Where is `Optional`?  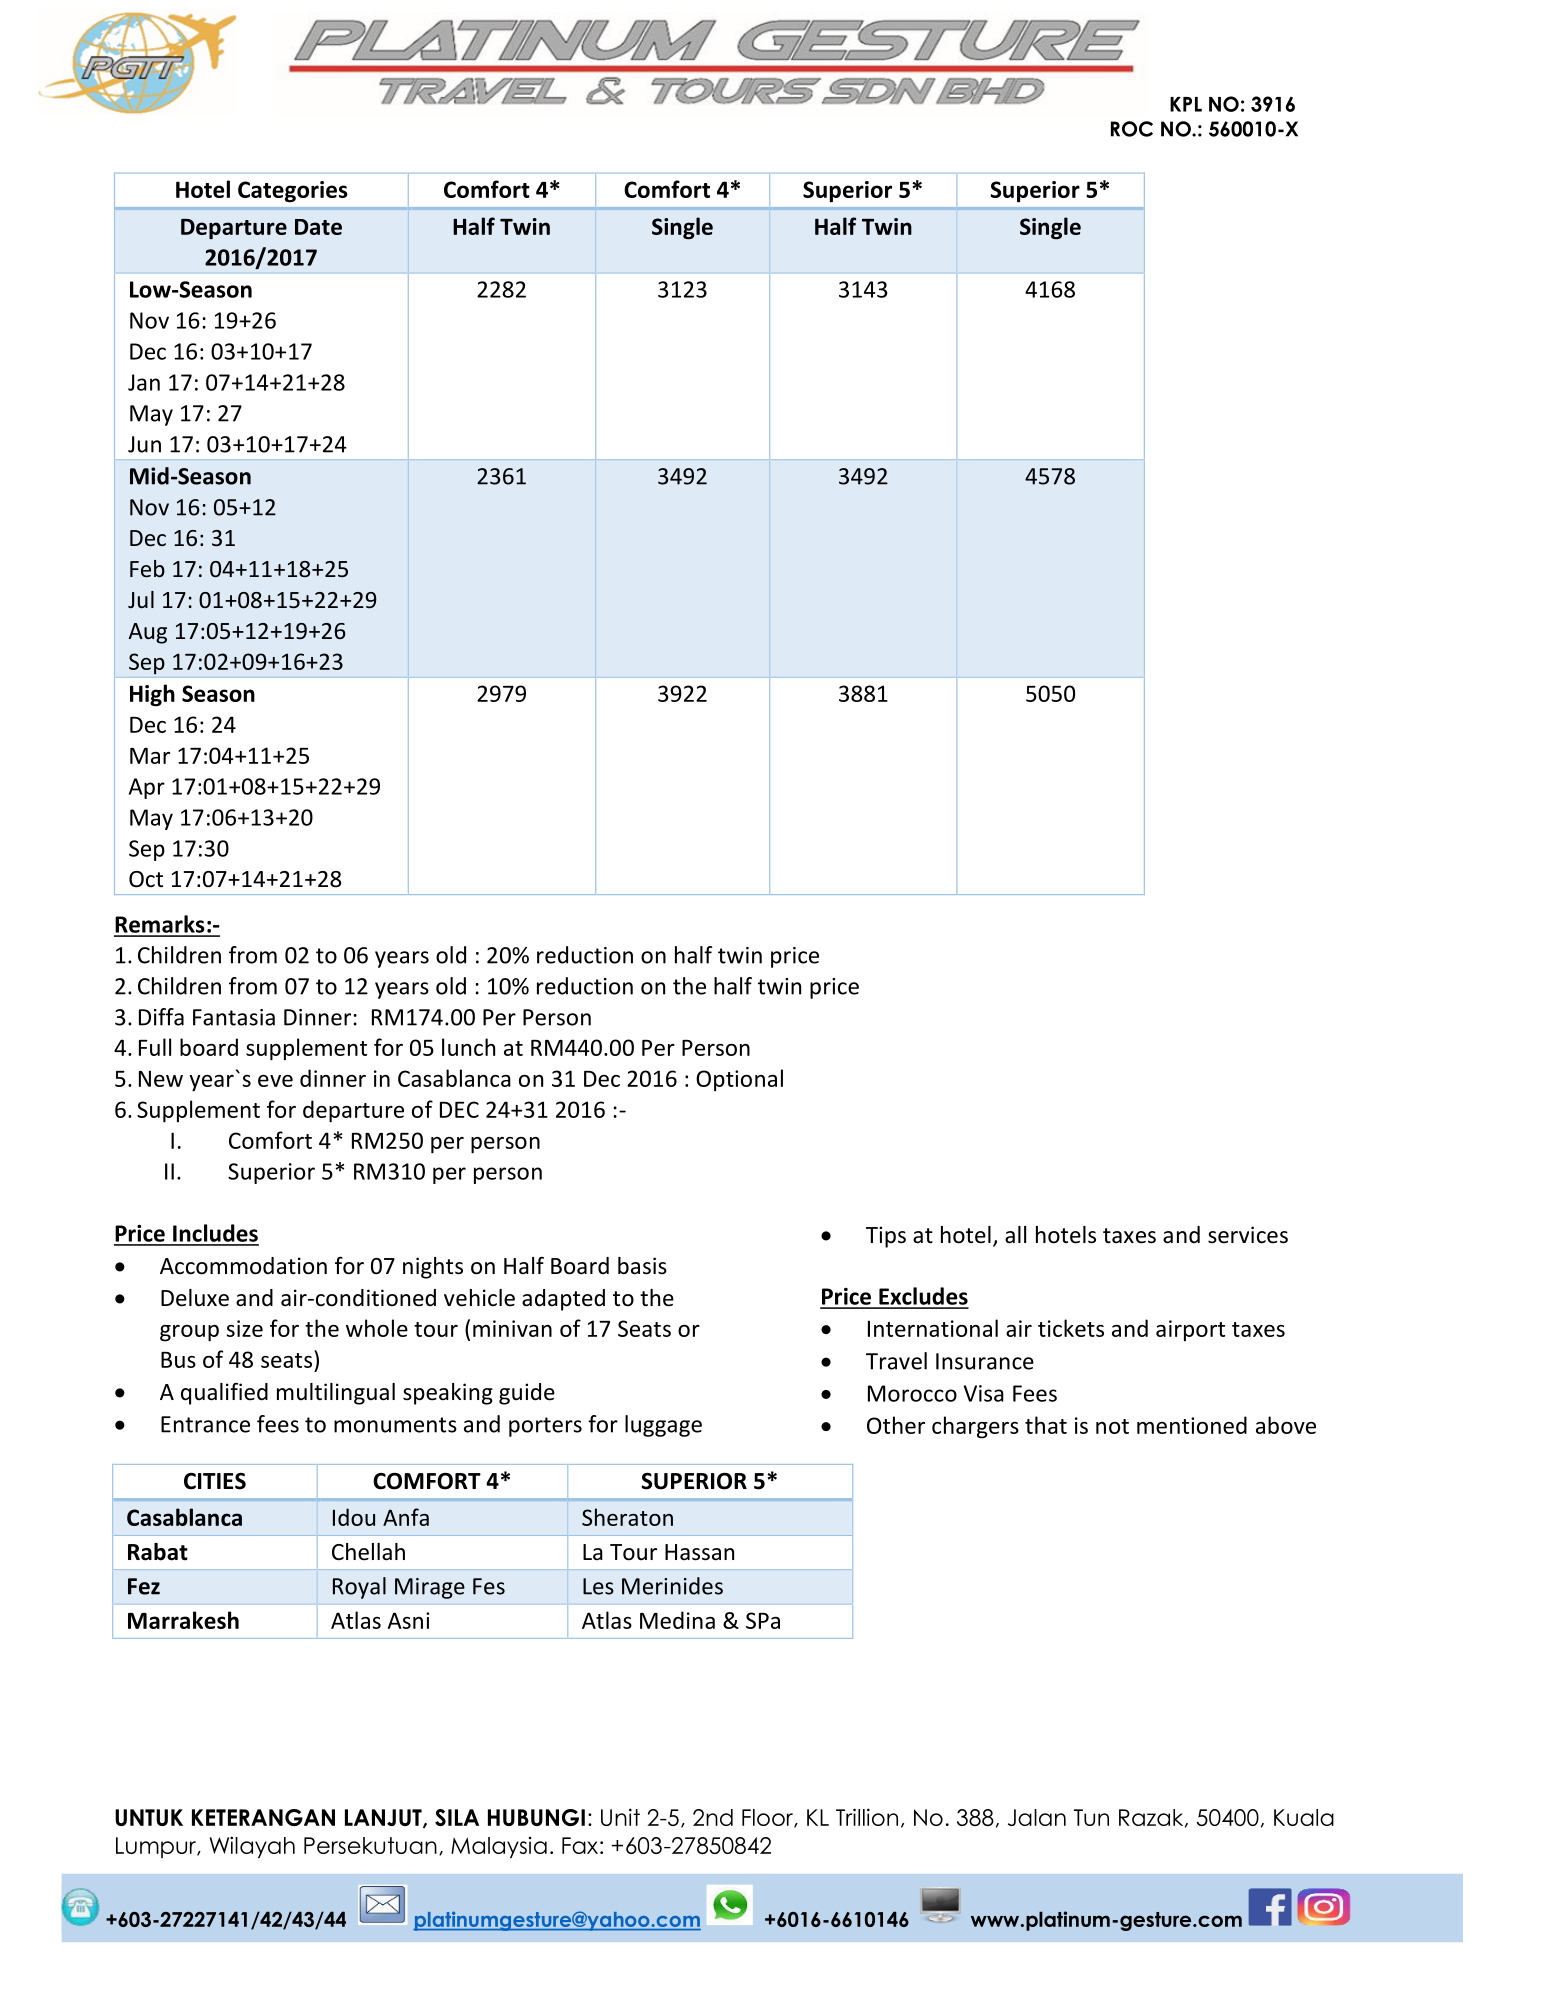 Optional is located at coordinates (739, 1080).
